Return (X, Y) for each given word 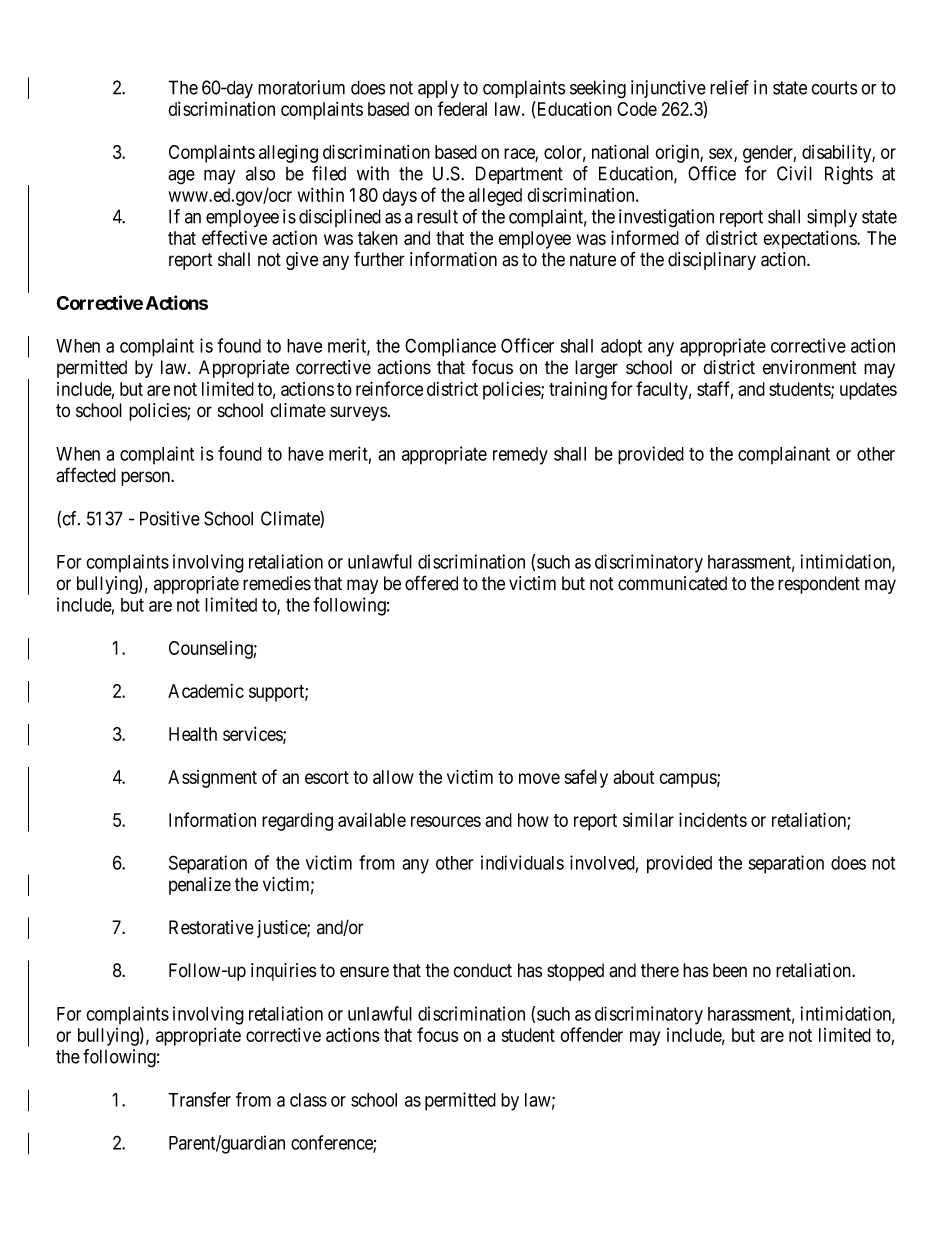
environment (810, 367)
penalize (200, 886)
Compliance (450, 347)
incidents (713, 819)
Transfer (199, 1099)
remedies (277, 583)
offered (431, 583)
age (181, 177)
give (302, 261)
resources (446, 821)
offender (591, 1034)
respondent (819, 585)
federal (462, 108)
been (730, 970)
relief (729, 87)
